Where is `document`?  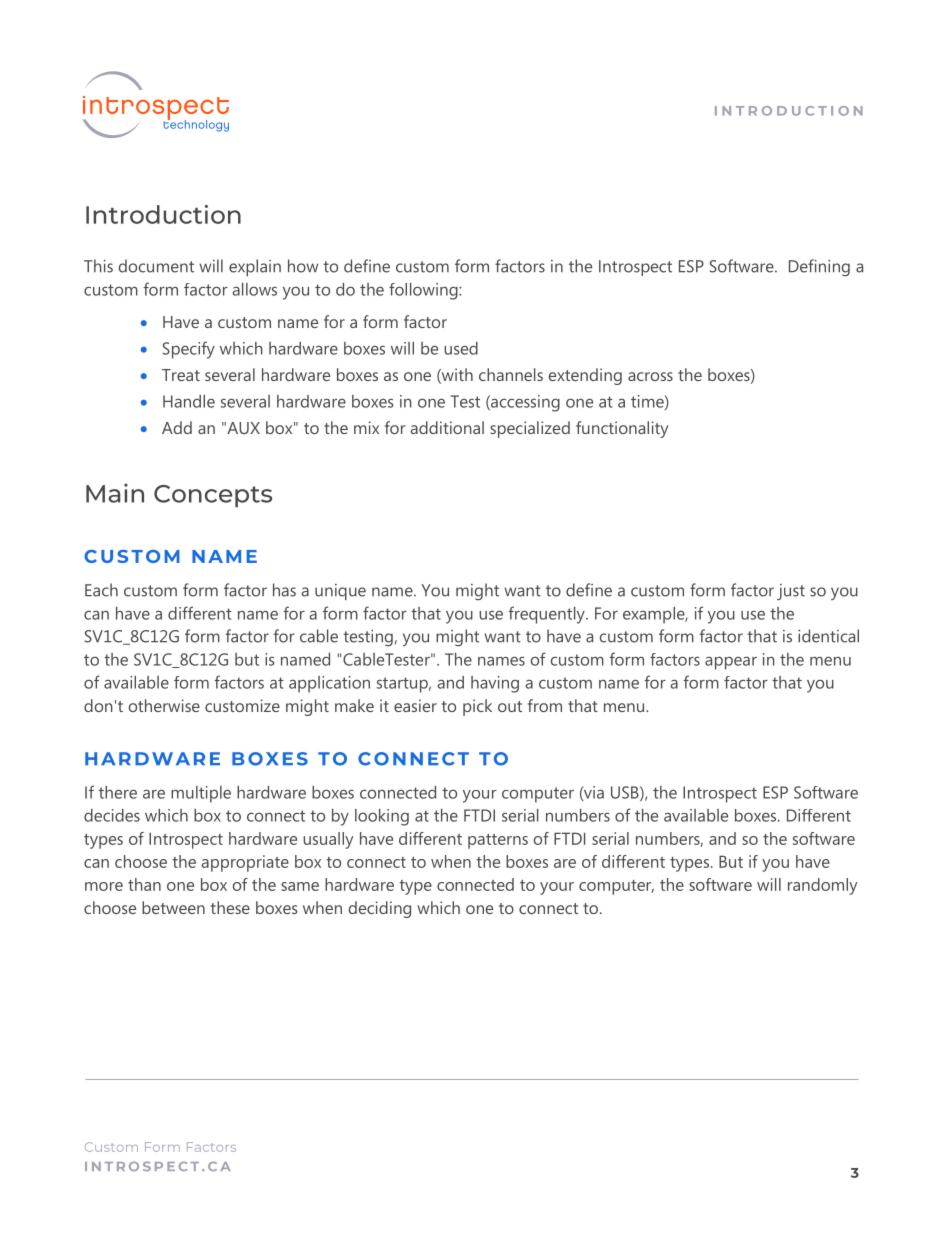
document is located at coordinates (156, 266).
